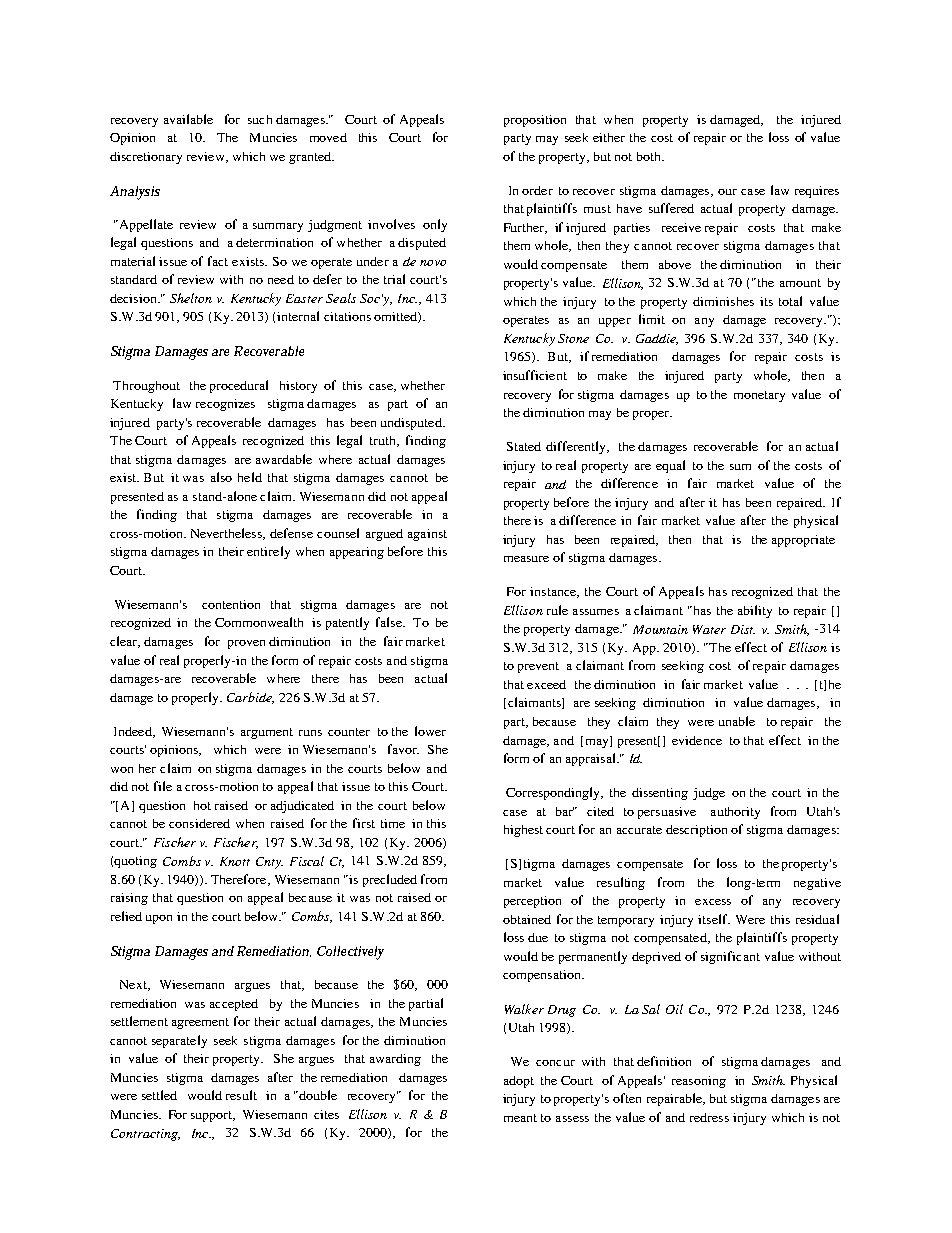  Describe the element at coordinates (670, 466) in the image. I see `equal` at that location.
